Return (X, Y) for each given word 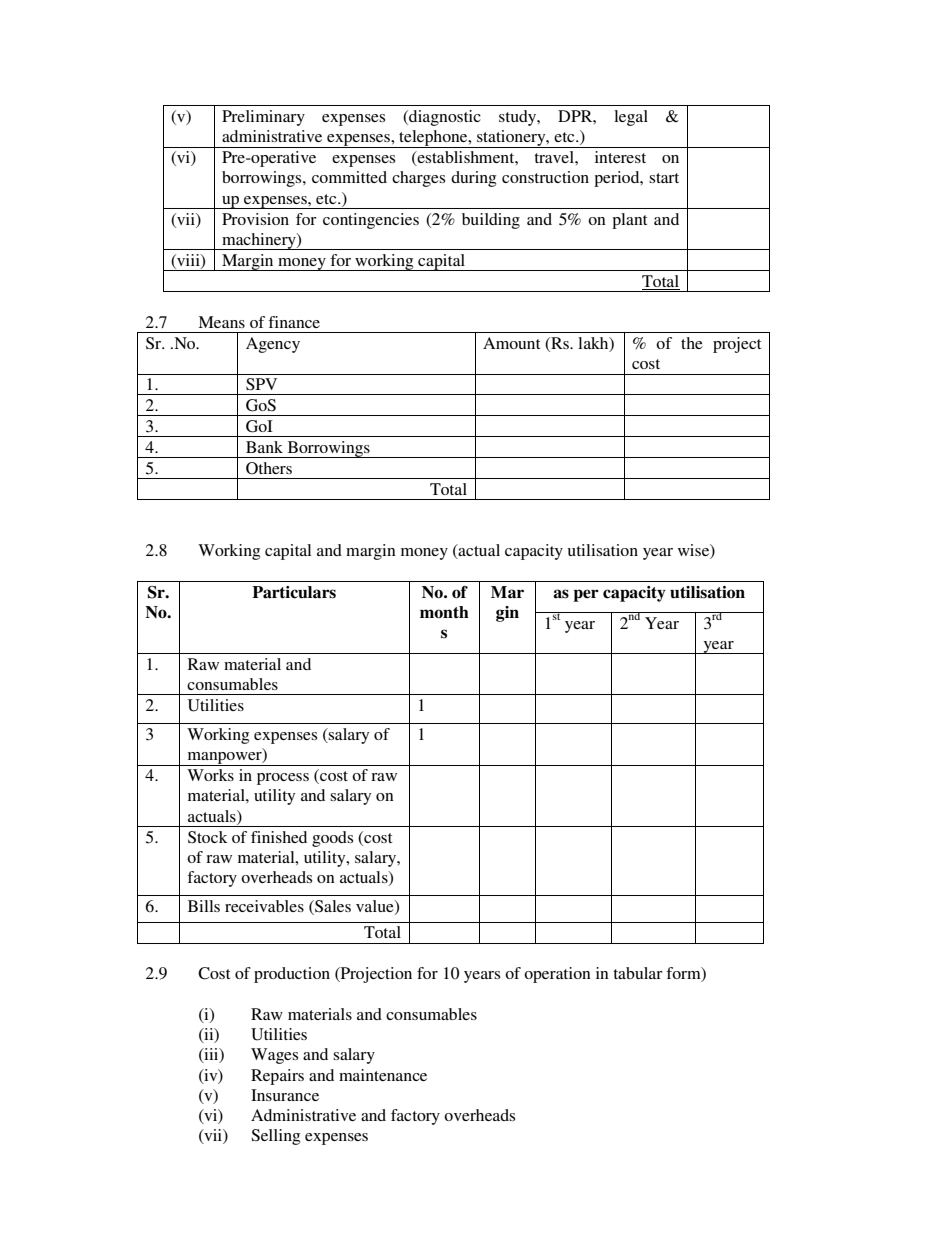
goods (332, 839)
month (444, 612)
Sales (332, 907)
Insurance (285, 1095)
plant (629, 221)
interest (620, 157)
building (491, 221)
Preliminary (263, 118)
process (283, 779)
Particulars (294, 592)
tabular (638, 973)
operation (557, 975)
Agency (273, 345)
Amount (511, 343)
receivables (264, 906)
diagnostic (444, 118)
